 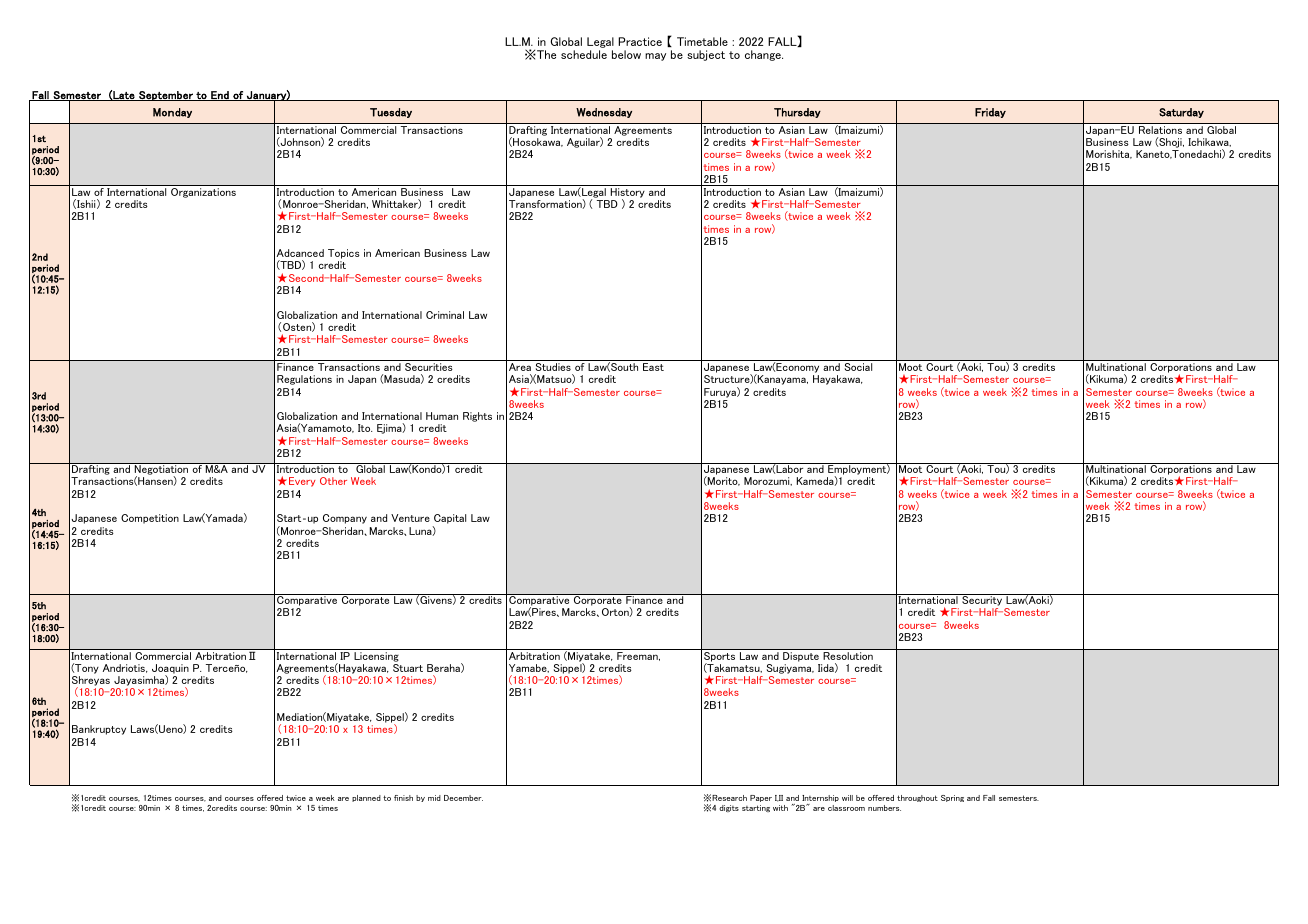 I want to click on End, so click(x=220, y=96).
